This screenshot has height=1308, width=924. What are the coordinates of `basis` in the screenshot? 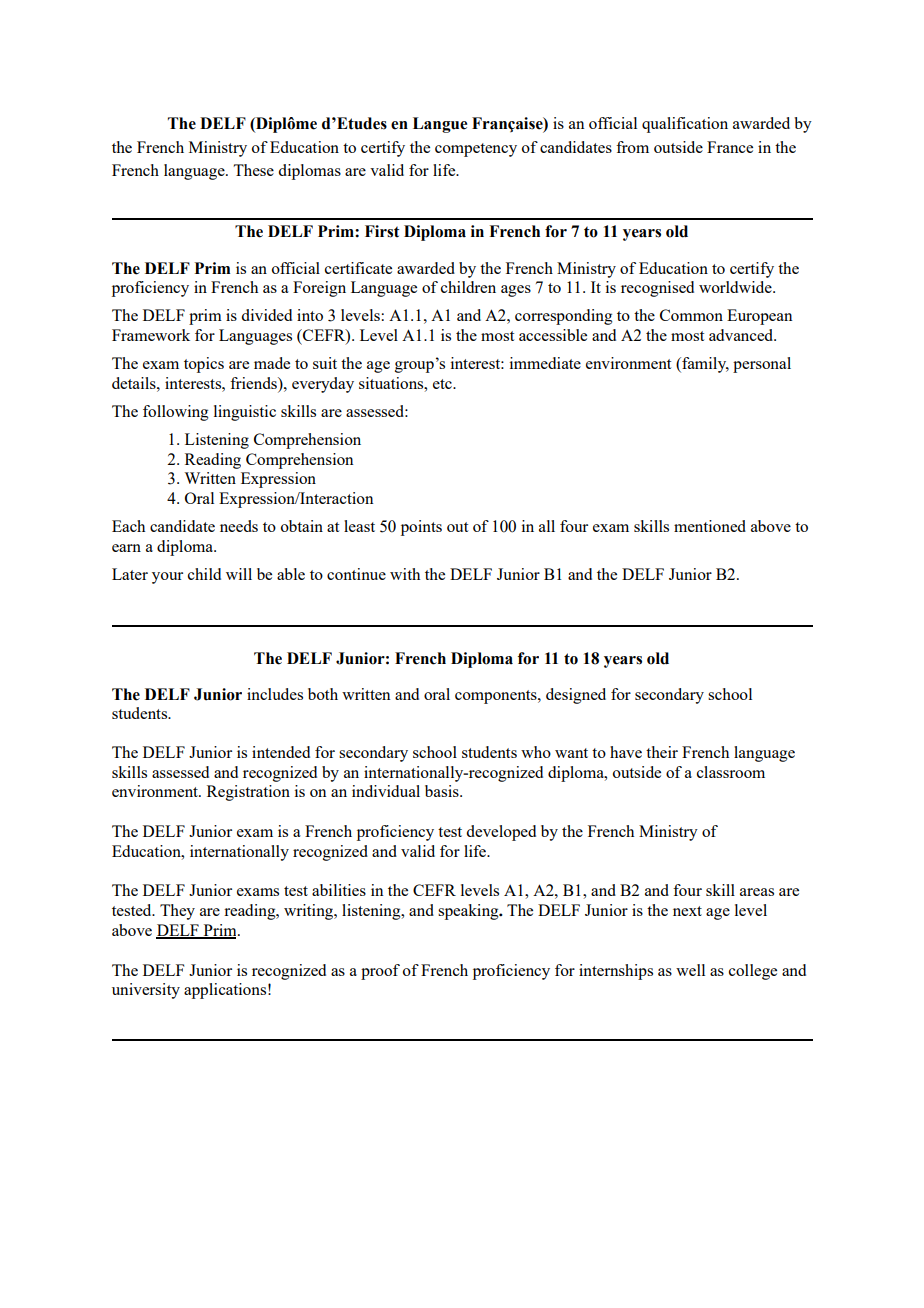 It's located at (443, 791).
